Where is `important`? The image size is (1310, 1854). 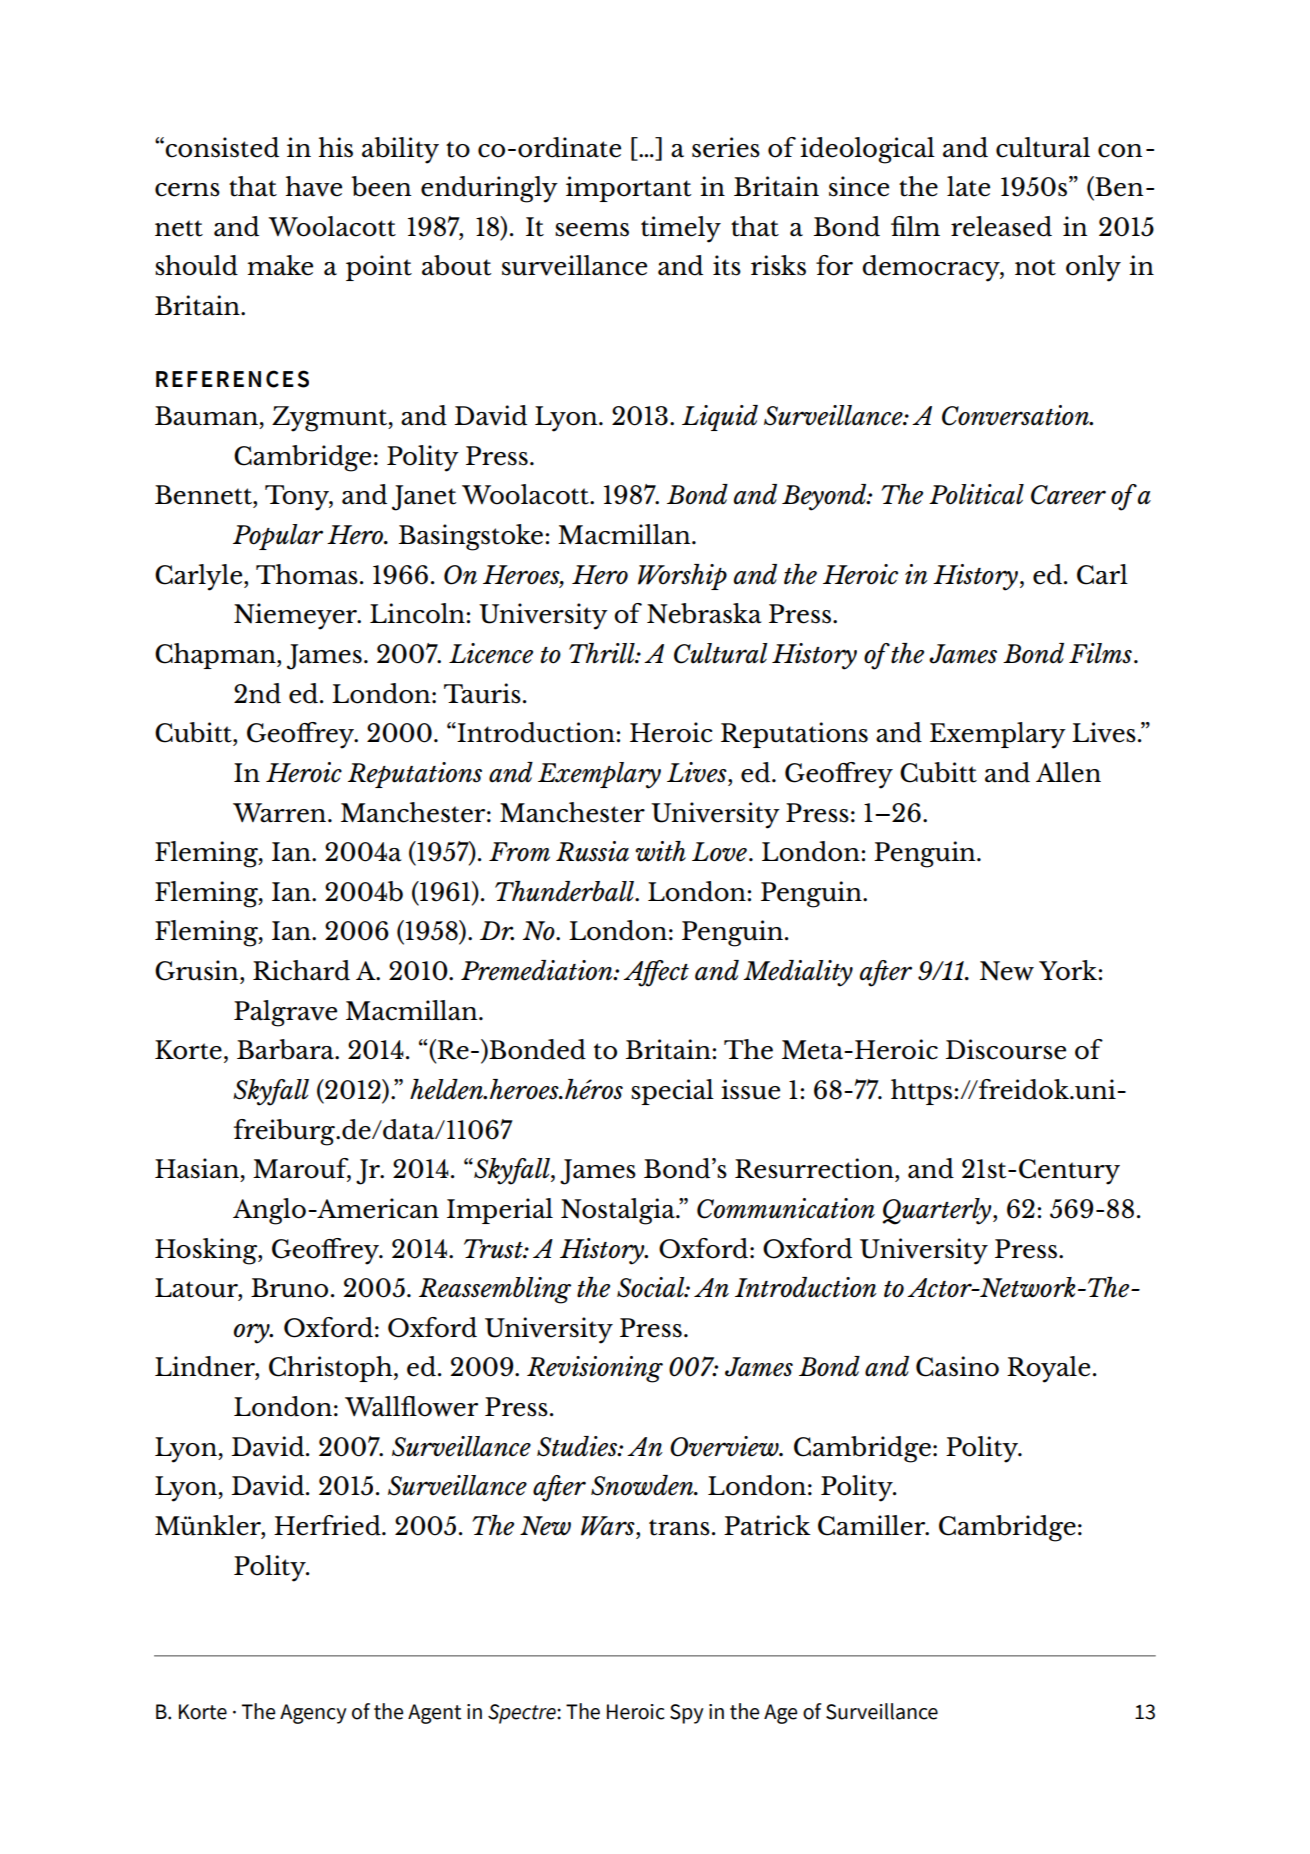
important is located at coordinates (629, 189).
